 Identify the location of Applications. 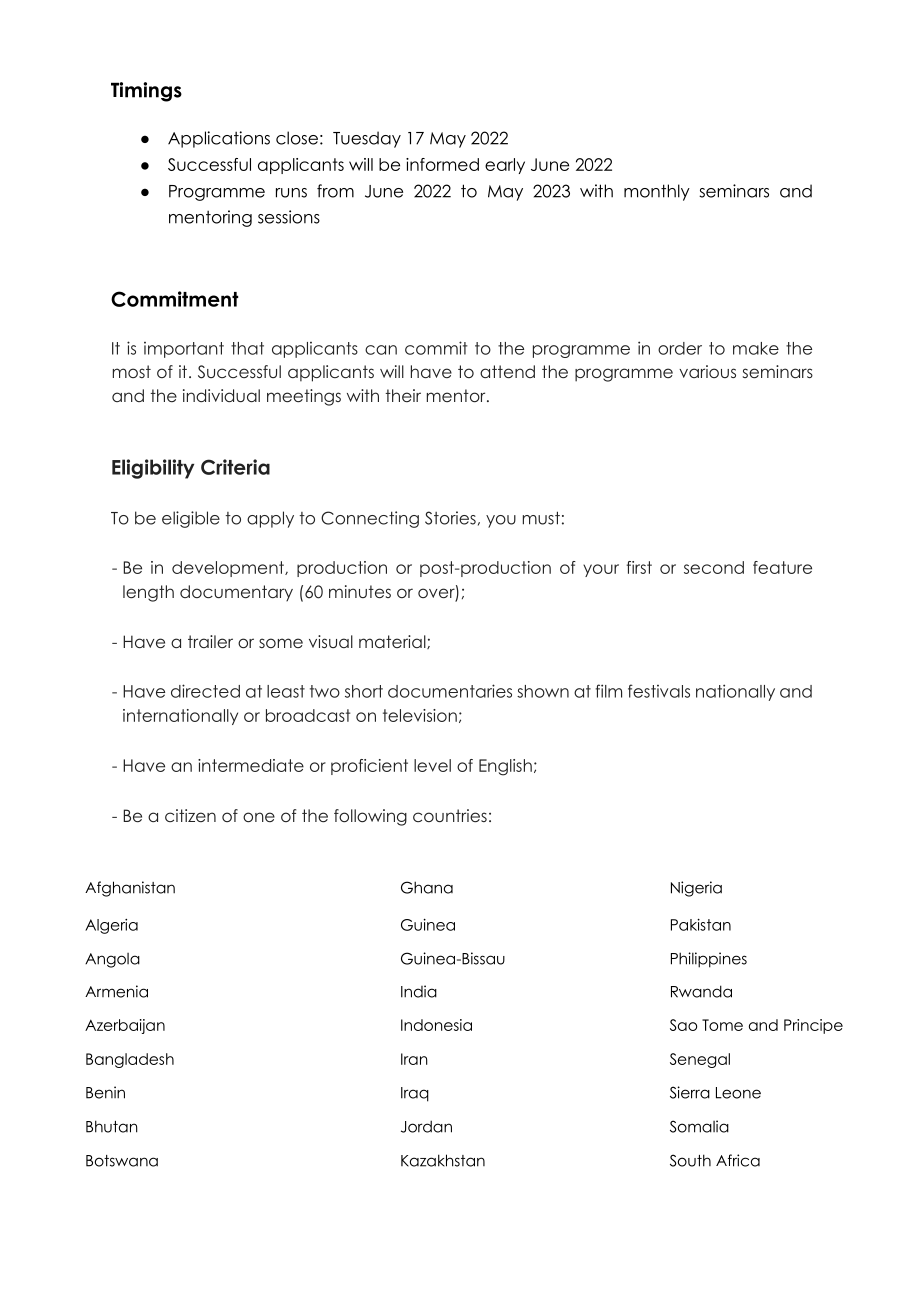
(219, 139).
